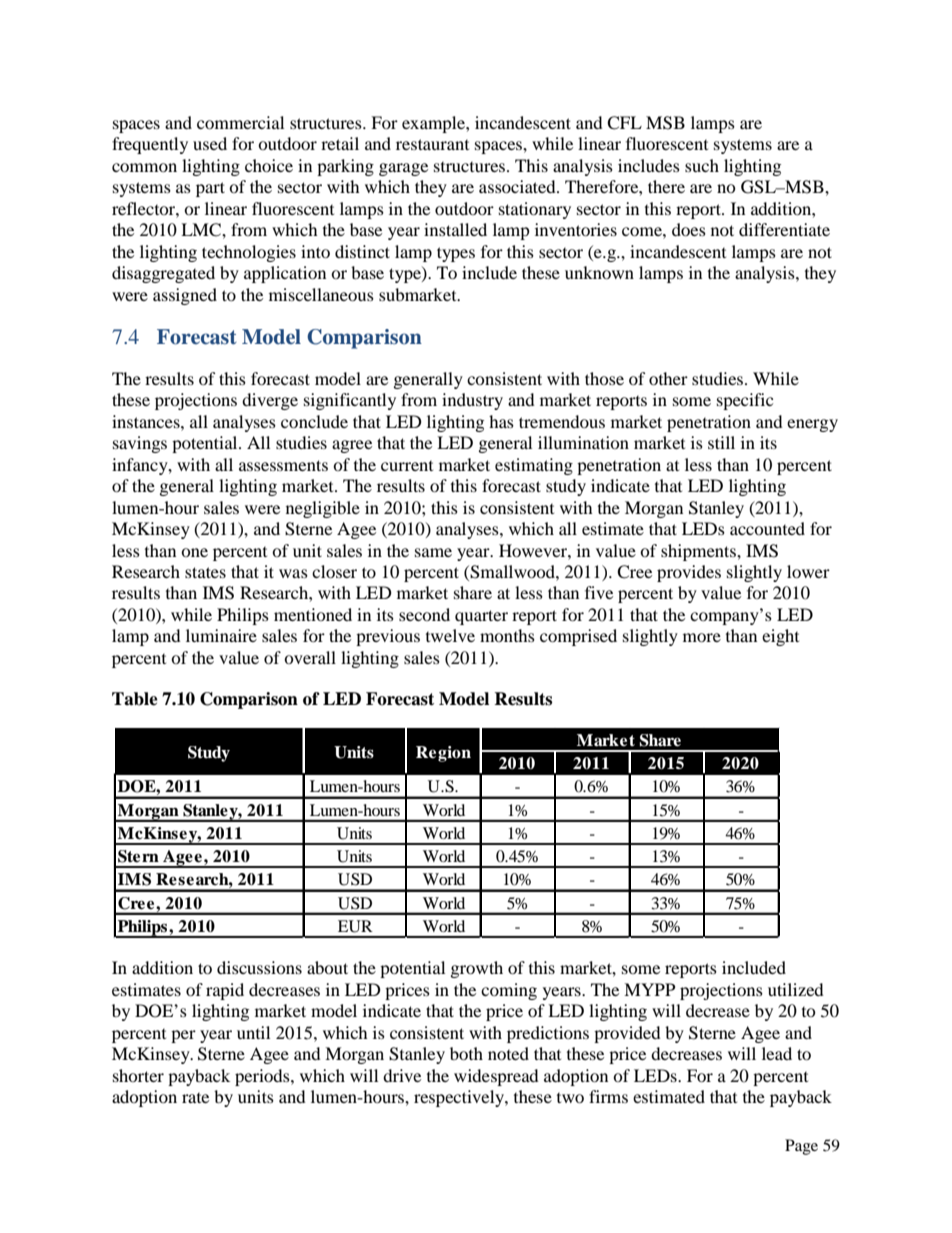 The width and height of the document is (952, 1233). Describe the element at coordinates (221, 635) in the document. I see `luminaire` at that location.
